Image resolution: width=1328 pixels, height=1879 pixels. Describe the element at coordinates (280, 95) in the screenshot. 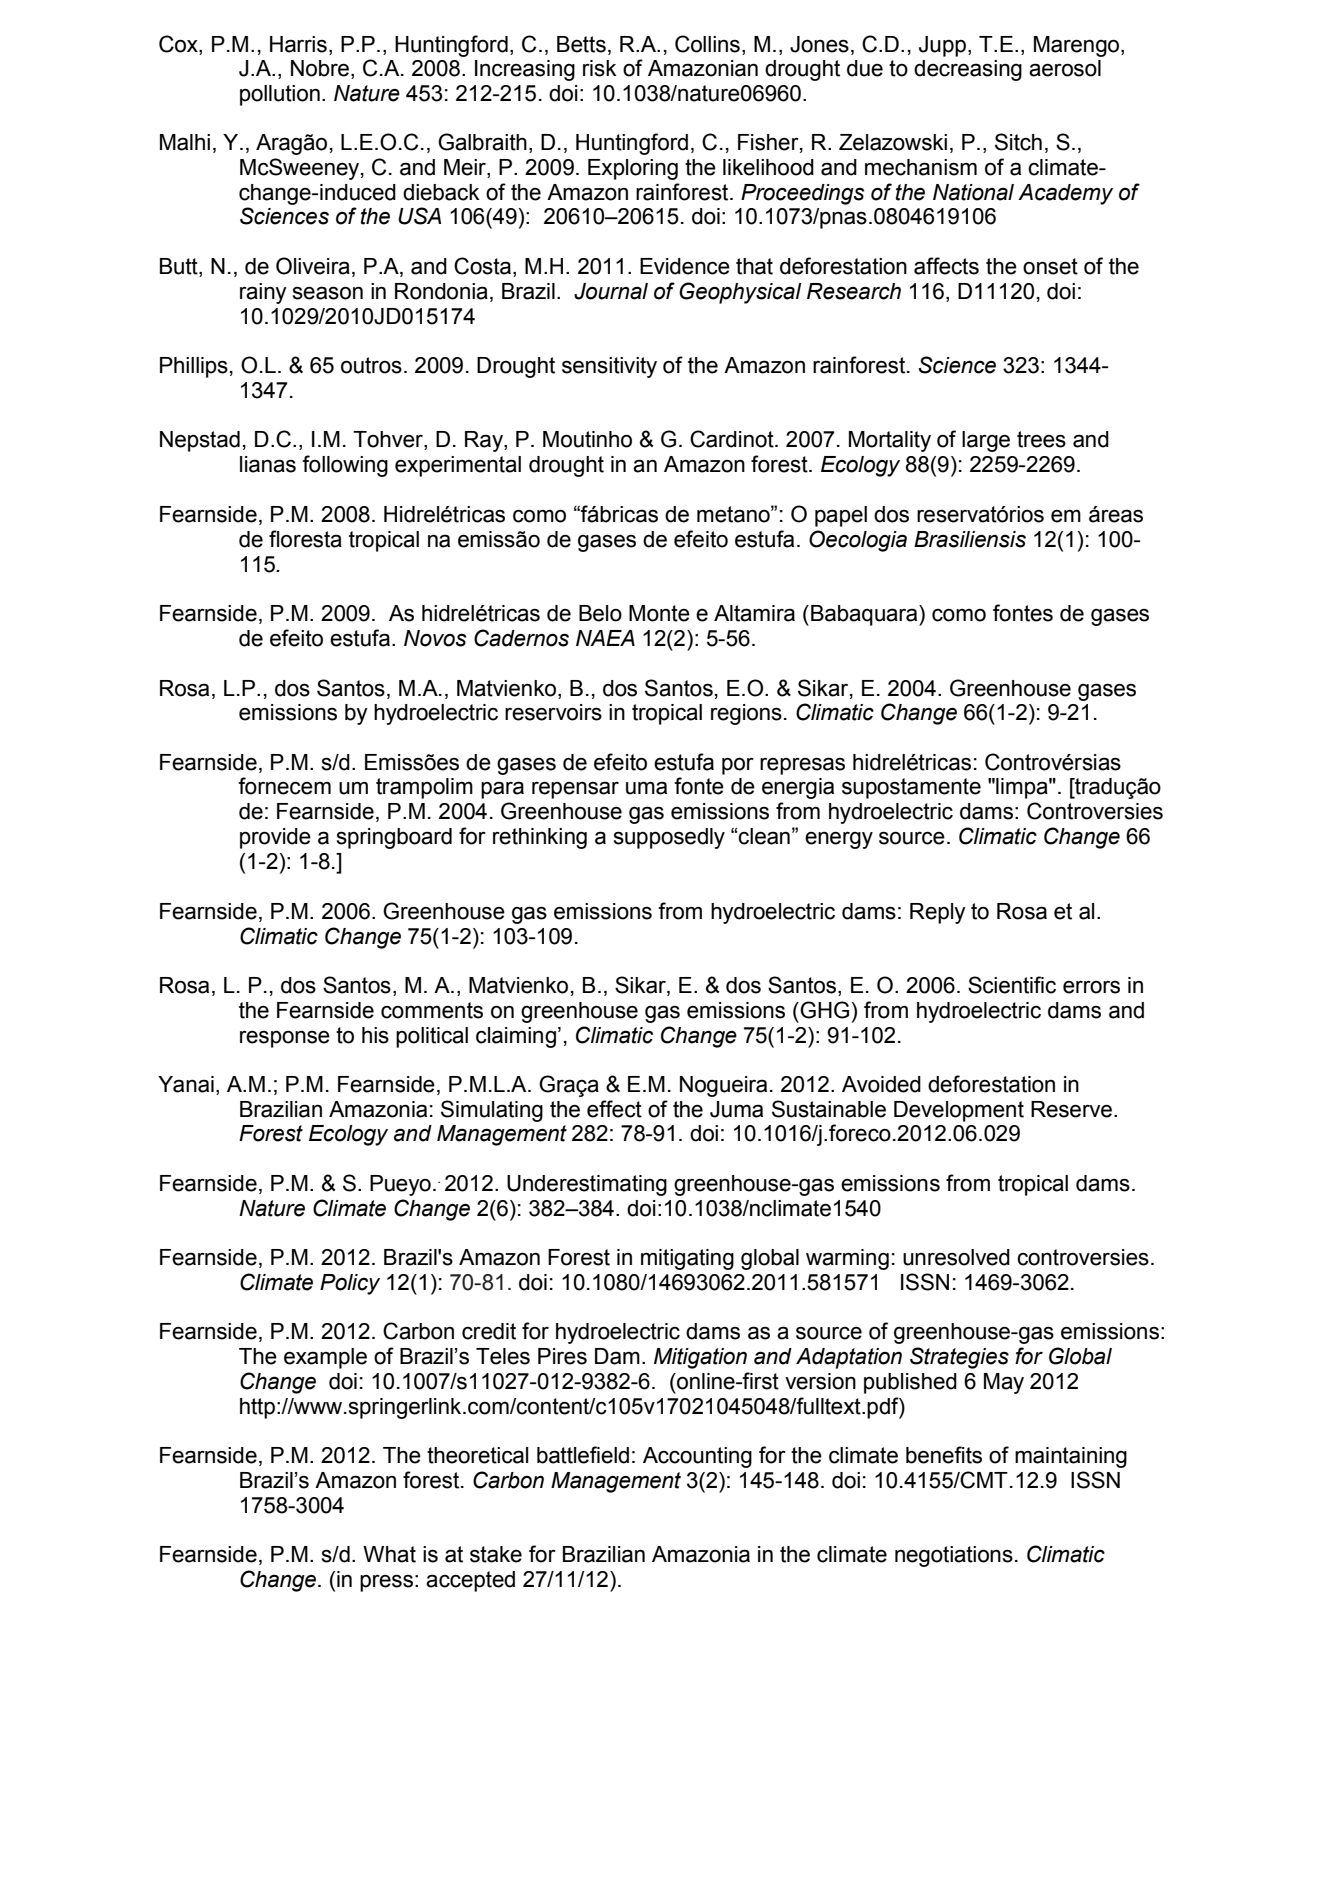

I see `pollution` at that location.
